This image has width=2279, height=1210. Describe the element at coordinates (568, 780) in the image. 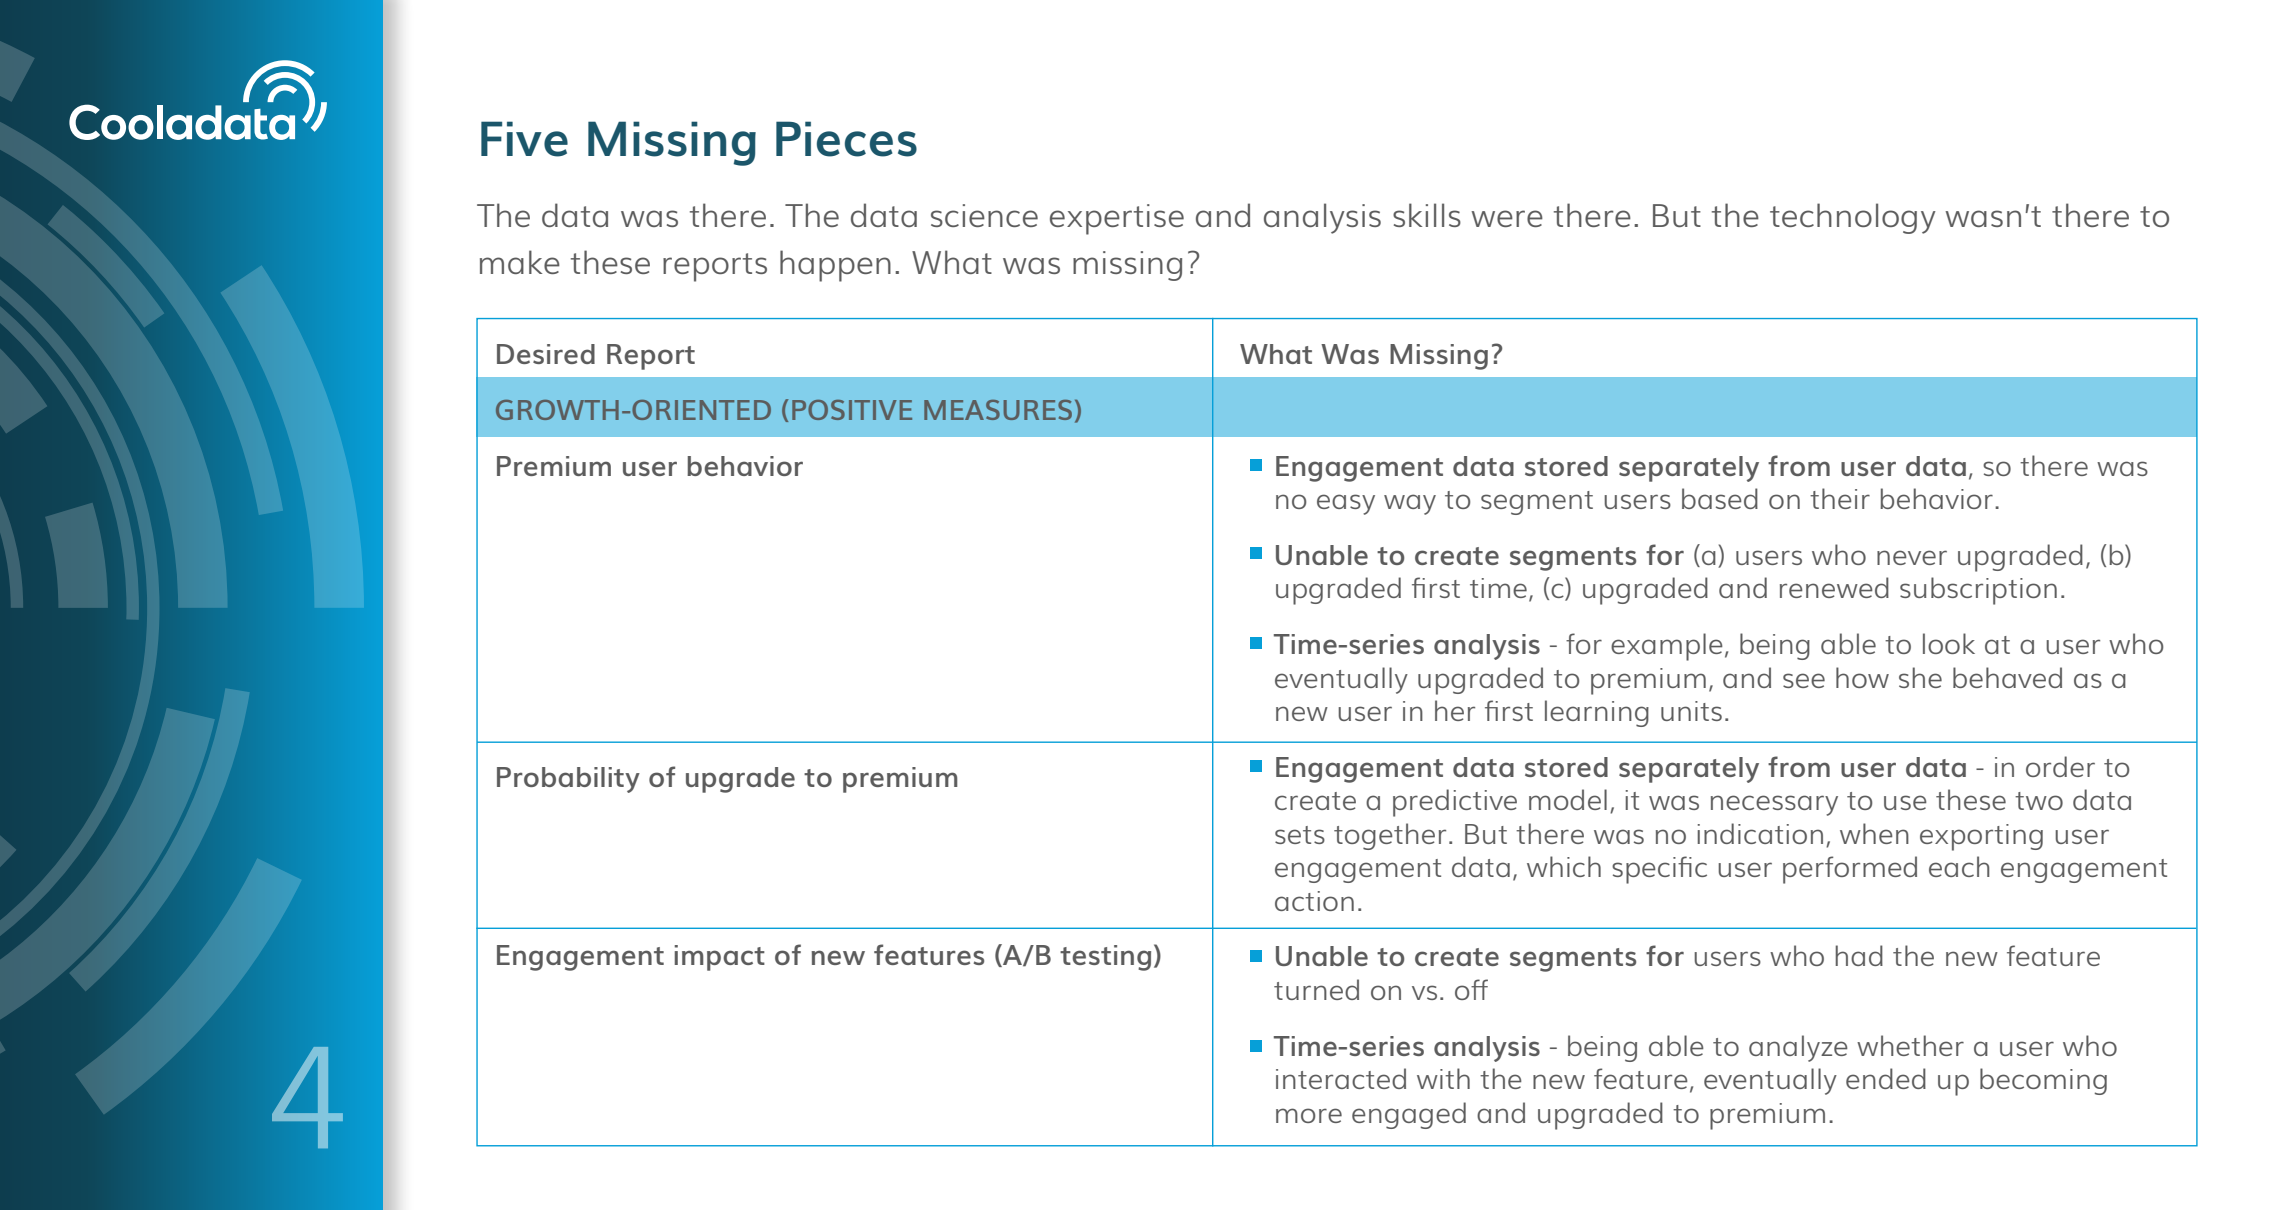

I see `Probability` at that location.
